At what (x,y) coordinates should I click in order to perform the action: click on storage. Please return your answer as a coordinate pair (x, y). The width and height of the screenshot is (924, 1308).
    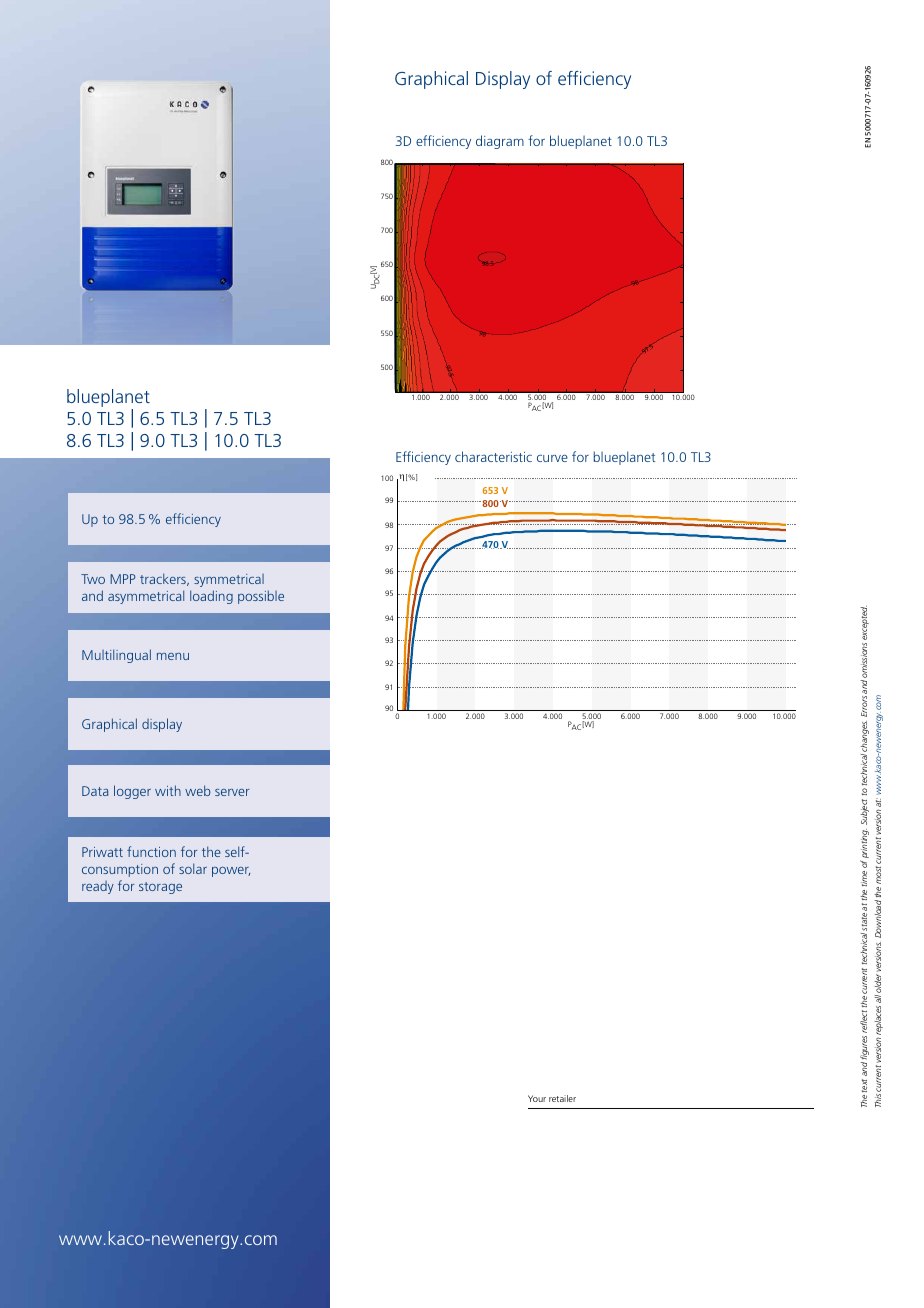
    Looking at the image, I should click on (160, 888).
